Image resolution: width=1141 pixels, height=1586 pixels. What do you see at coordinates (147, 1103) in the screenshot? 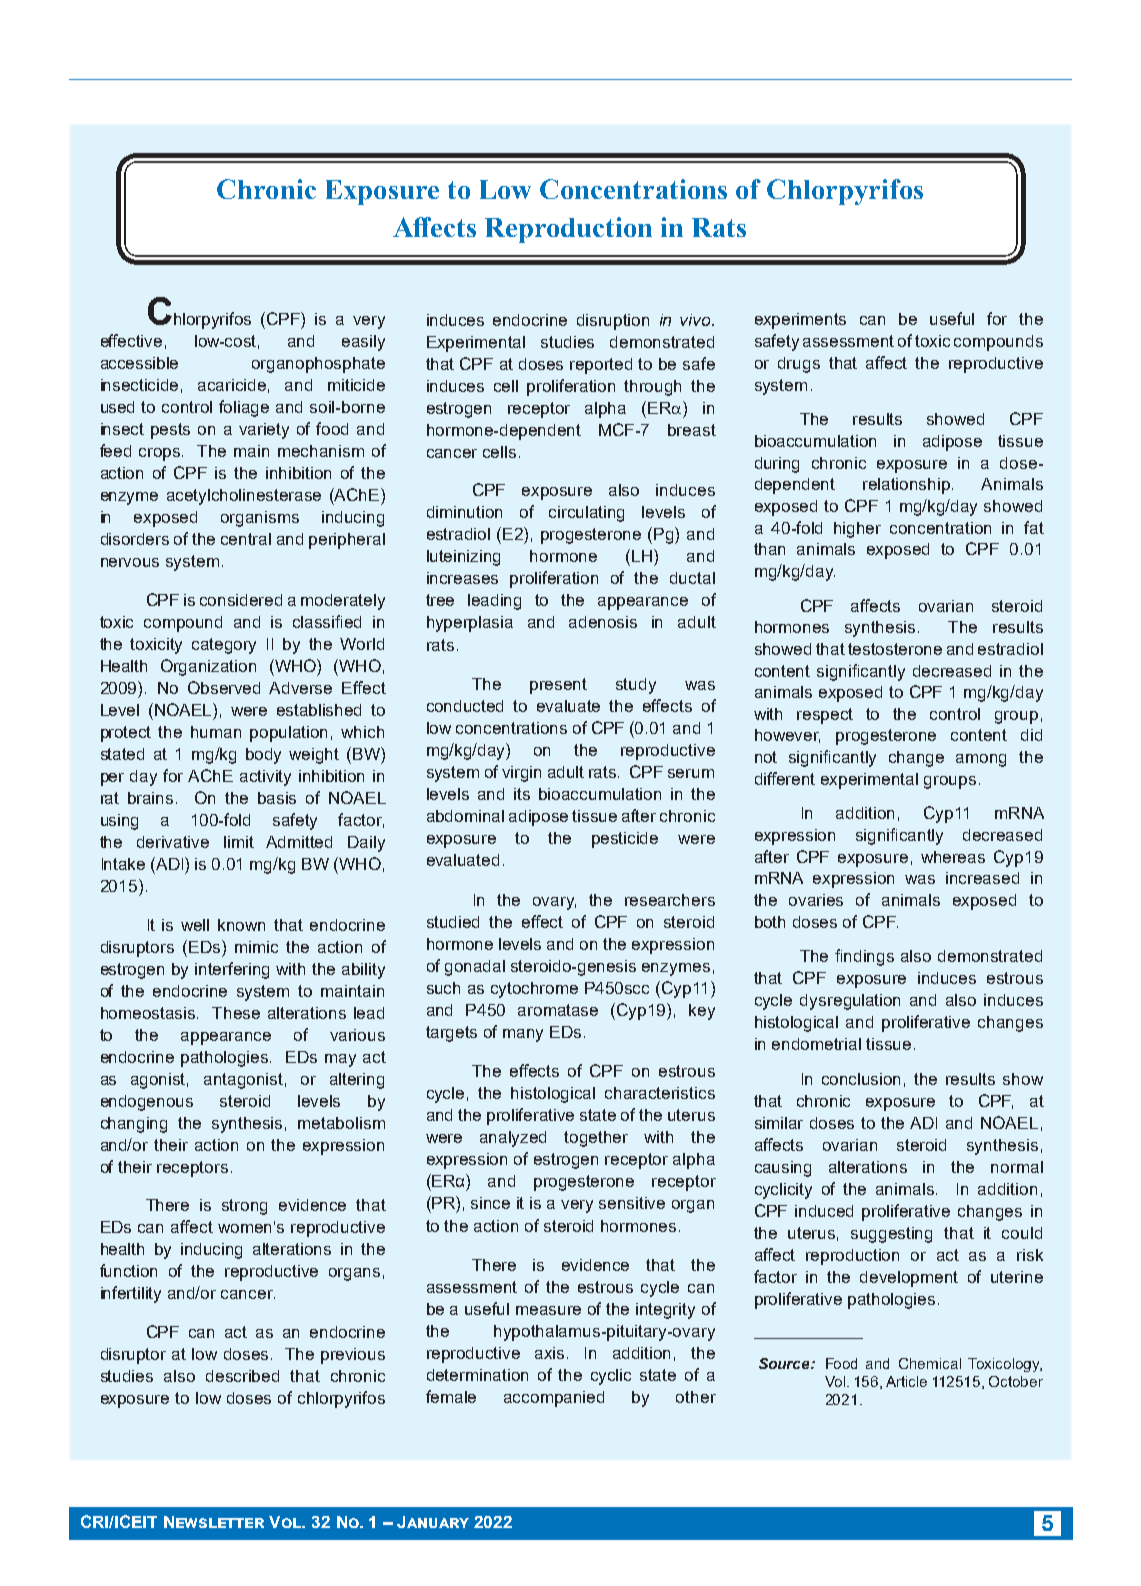
I see `endogenous` at bounding box center [147, 1103].
